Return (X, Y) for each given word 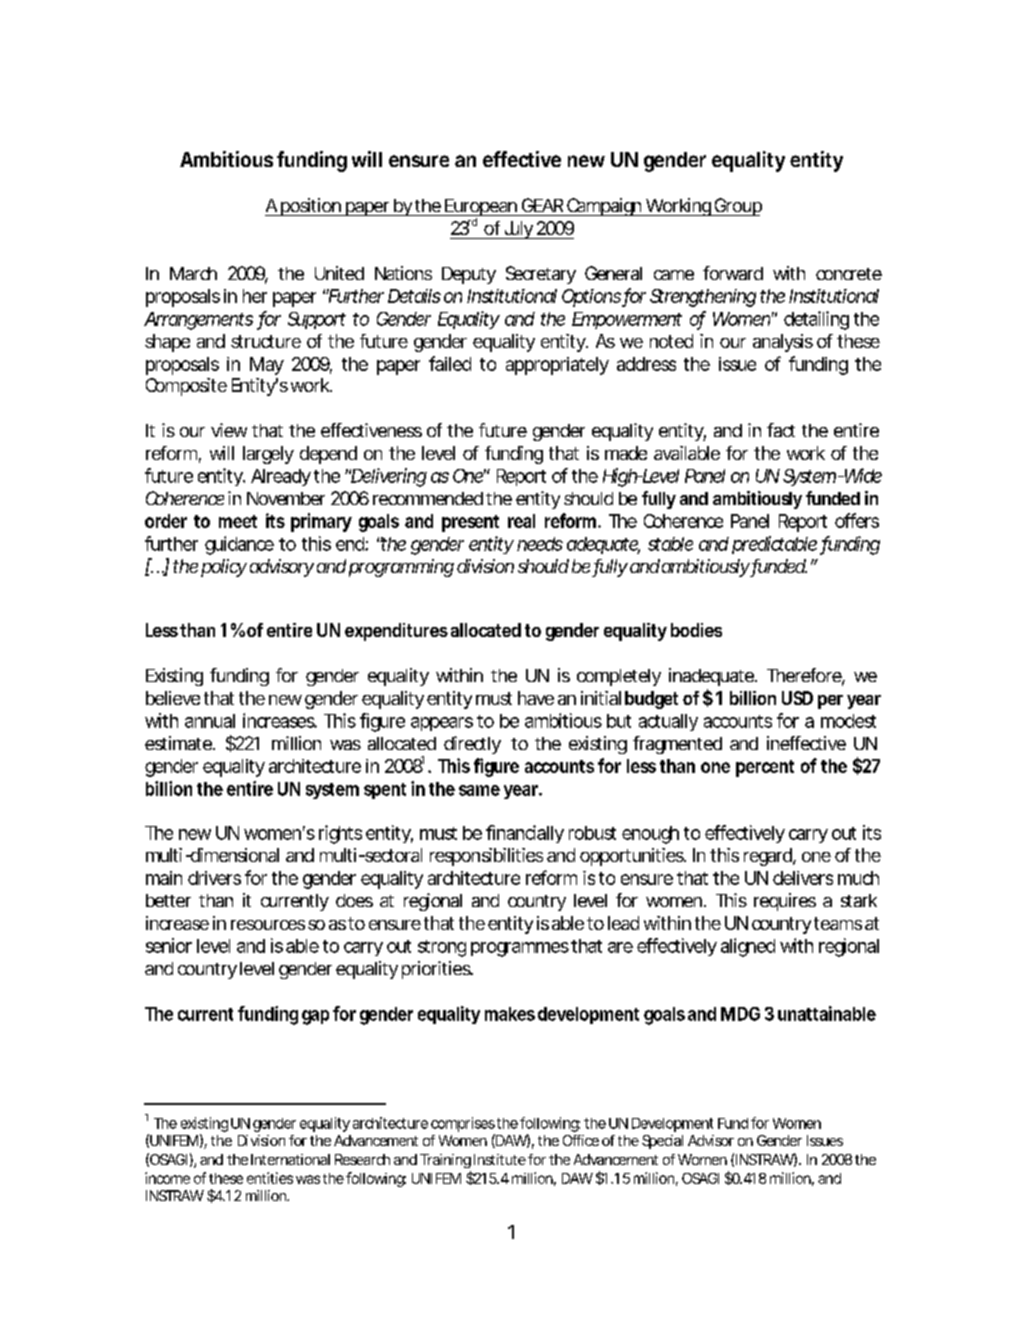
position (310, 207)
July (518, 230)
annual (210, 721)
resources (268, 925)
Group (737, 207)
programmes (520, 949)
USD (797, 698)
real (521, 521)
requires (785, 902)
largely (268, 455)
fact (781, 430)
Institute (500, 1159)
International (290, 1159)
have (536, 698)
